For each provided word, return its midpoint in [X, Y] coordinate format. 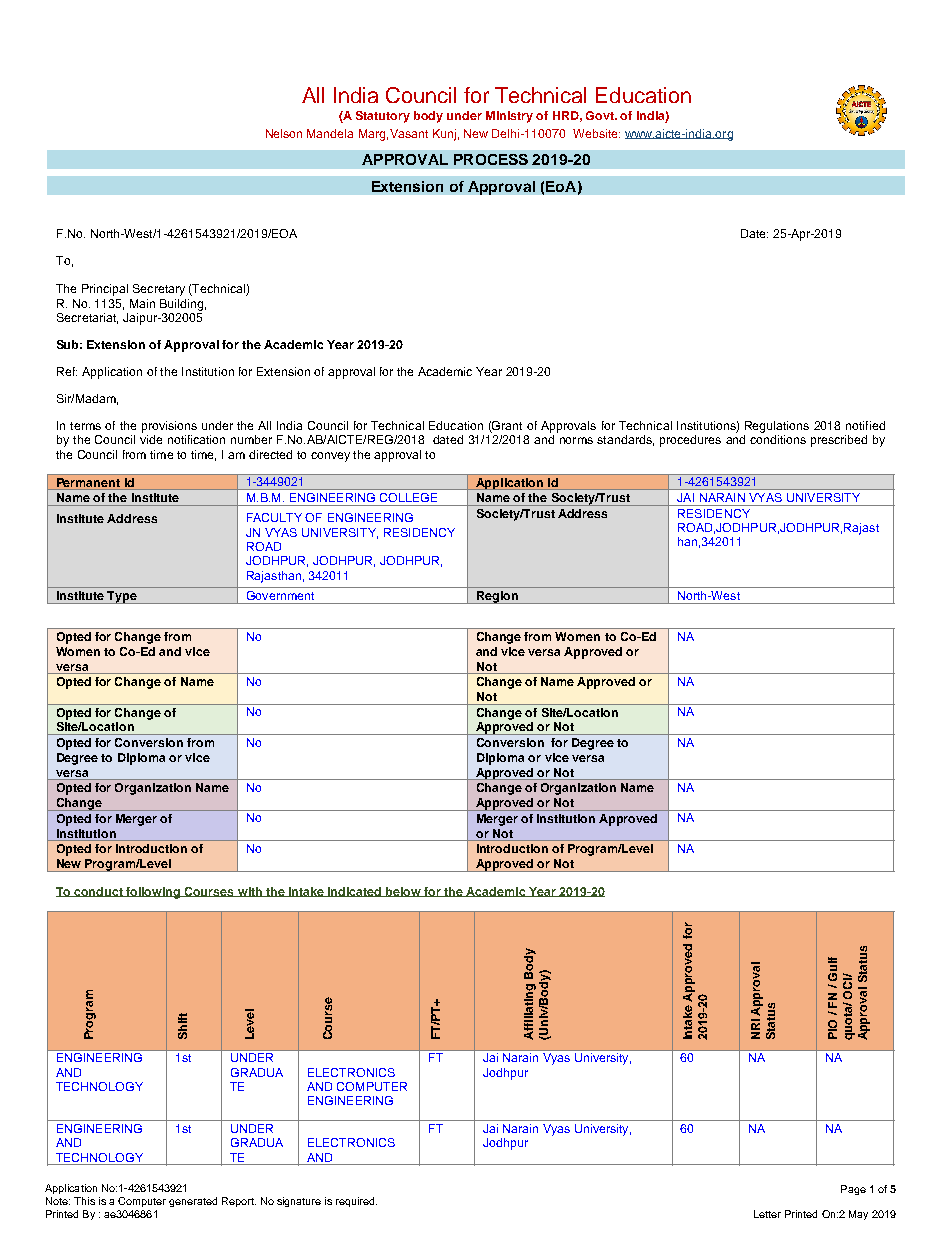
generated [193, 1202]
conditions [778, 439]
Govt [601, 115]
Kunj [444, 135]
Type [122, 597]
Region [497, 597]
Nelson [284, 133]
